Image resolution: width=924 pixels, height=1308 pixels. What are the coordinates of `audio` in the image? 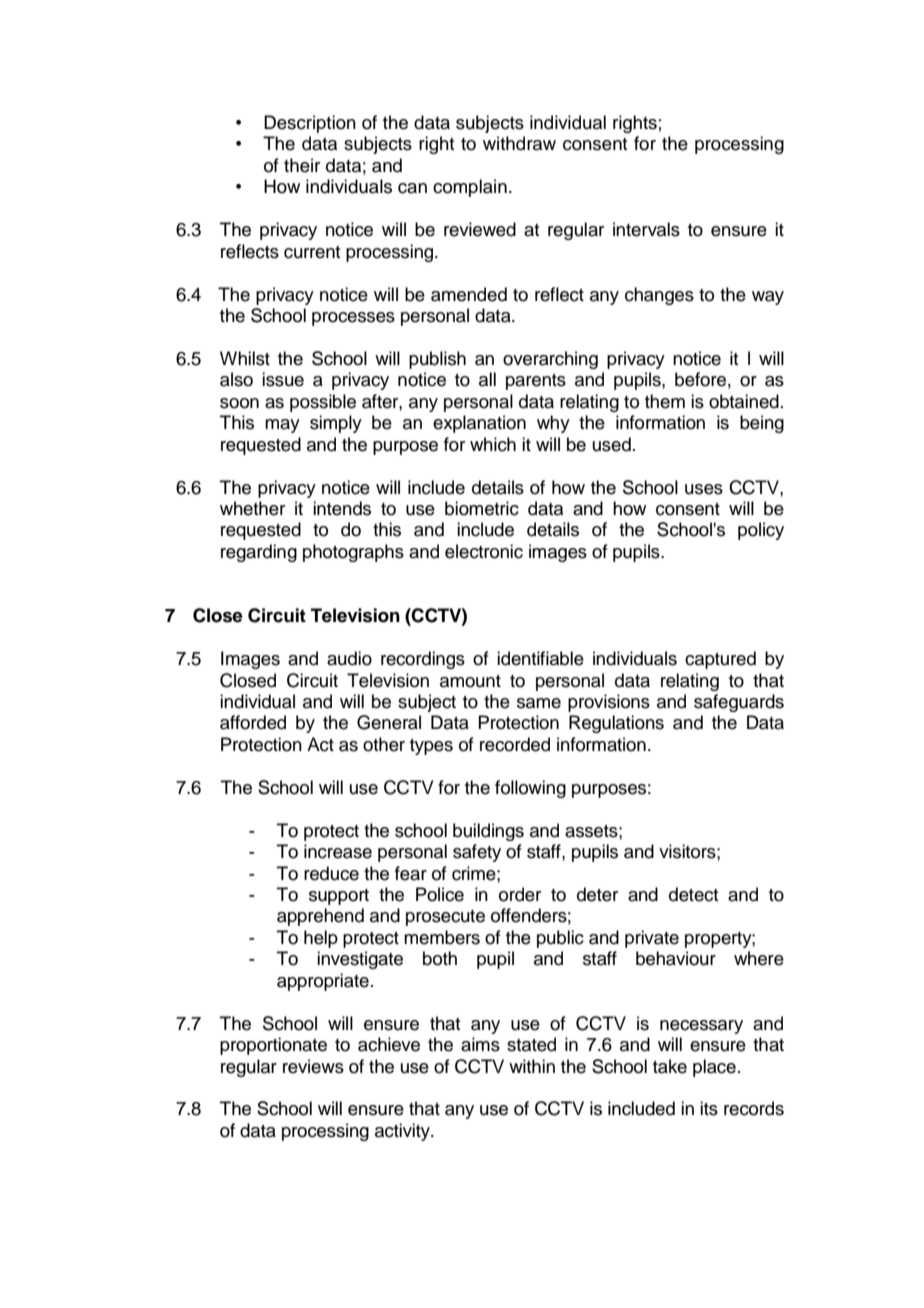 It's located at (349, 658).
